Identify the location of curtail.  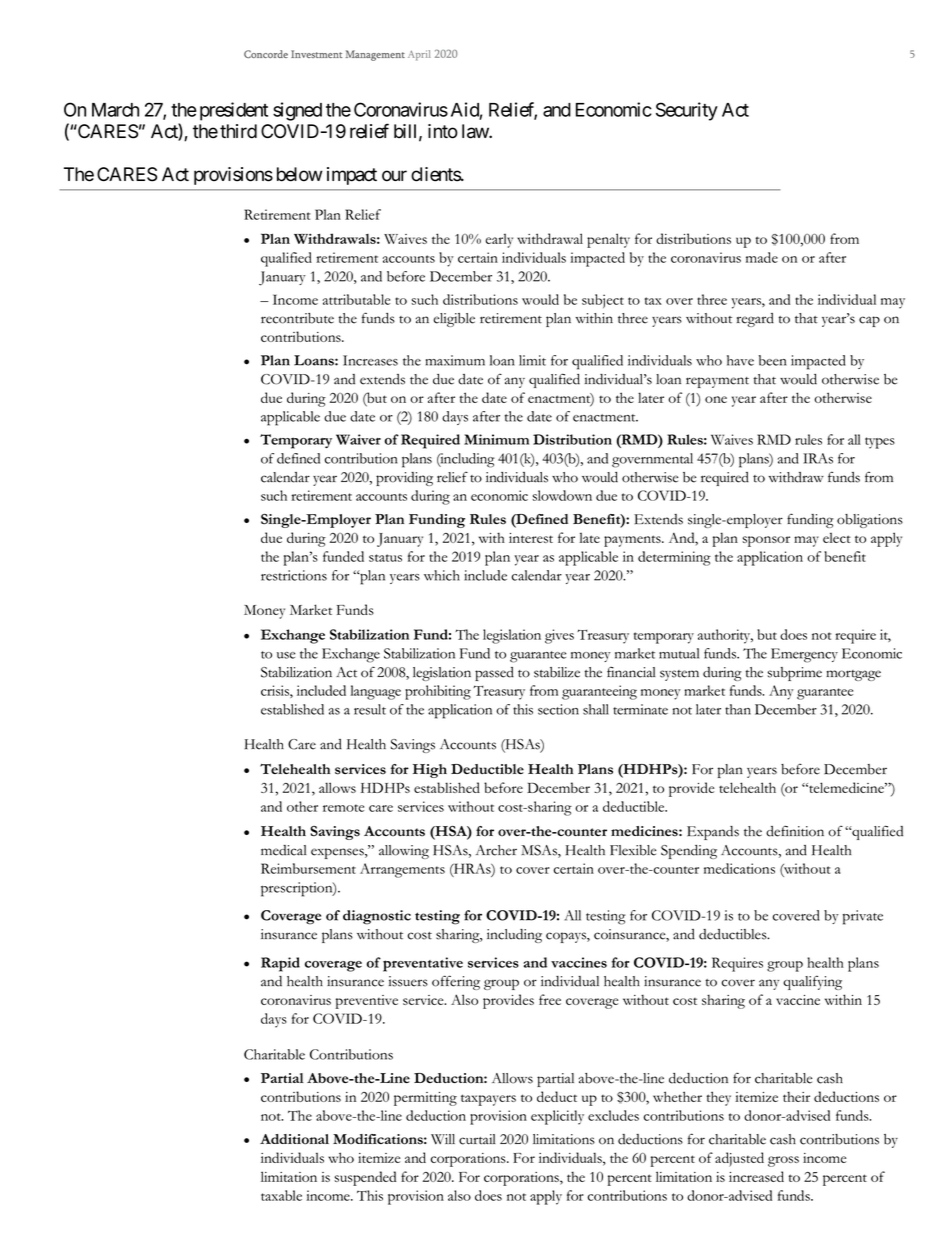
(477, 1139).
